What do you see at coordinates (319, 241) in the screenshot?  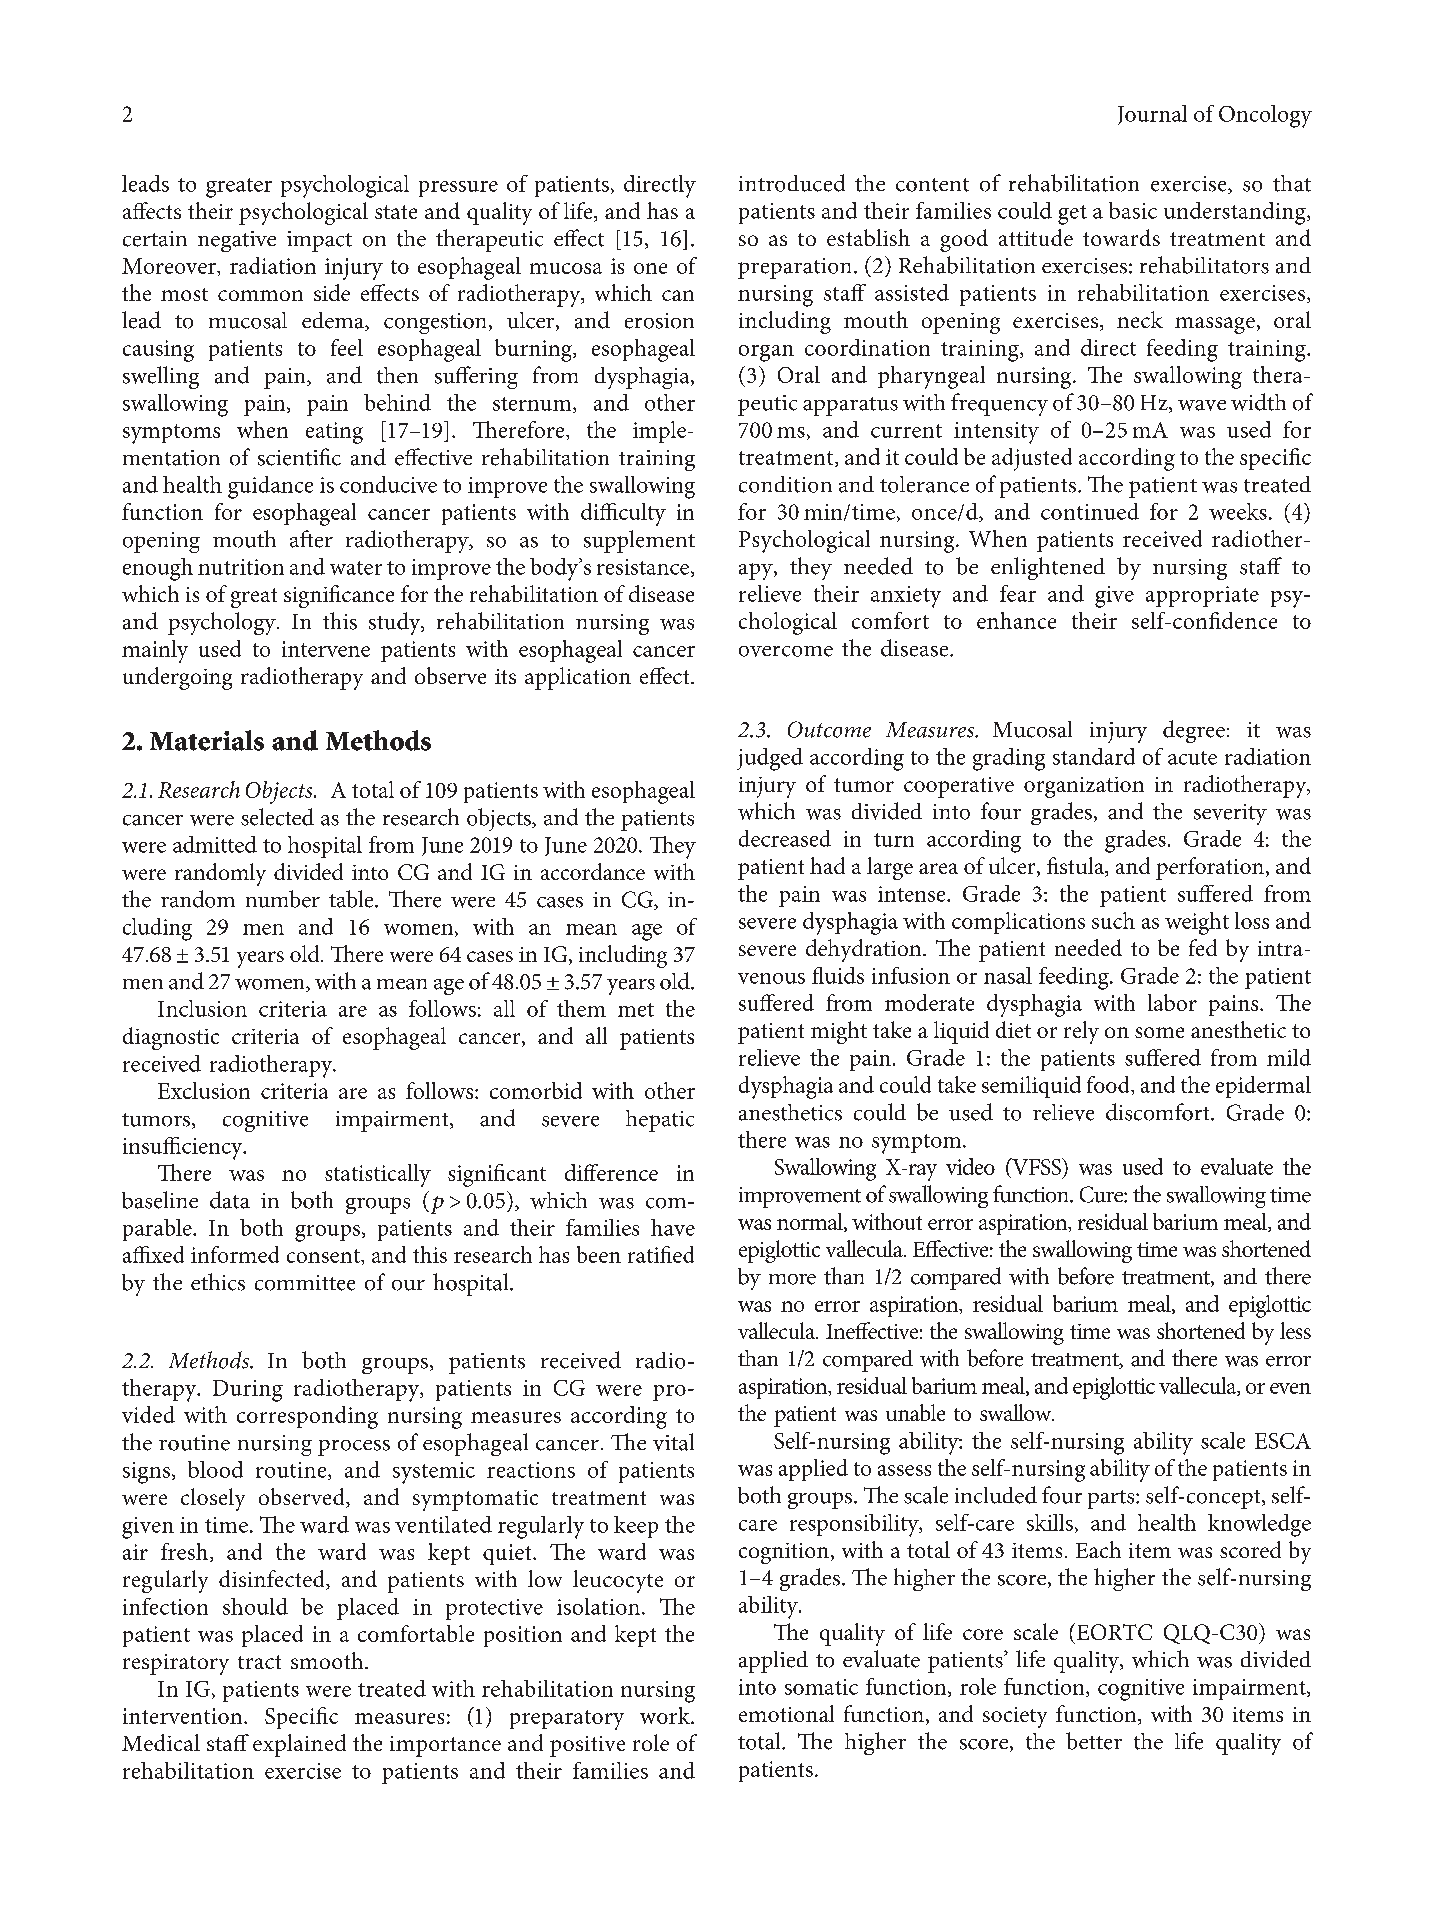 I see `impact` at bounding box center [319, 241].
